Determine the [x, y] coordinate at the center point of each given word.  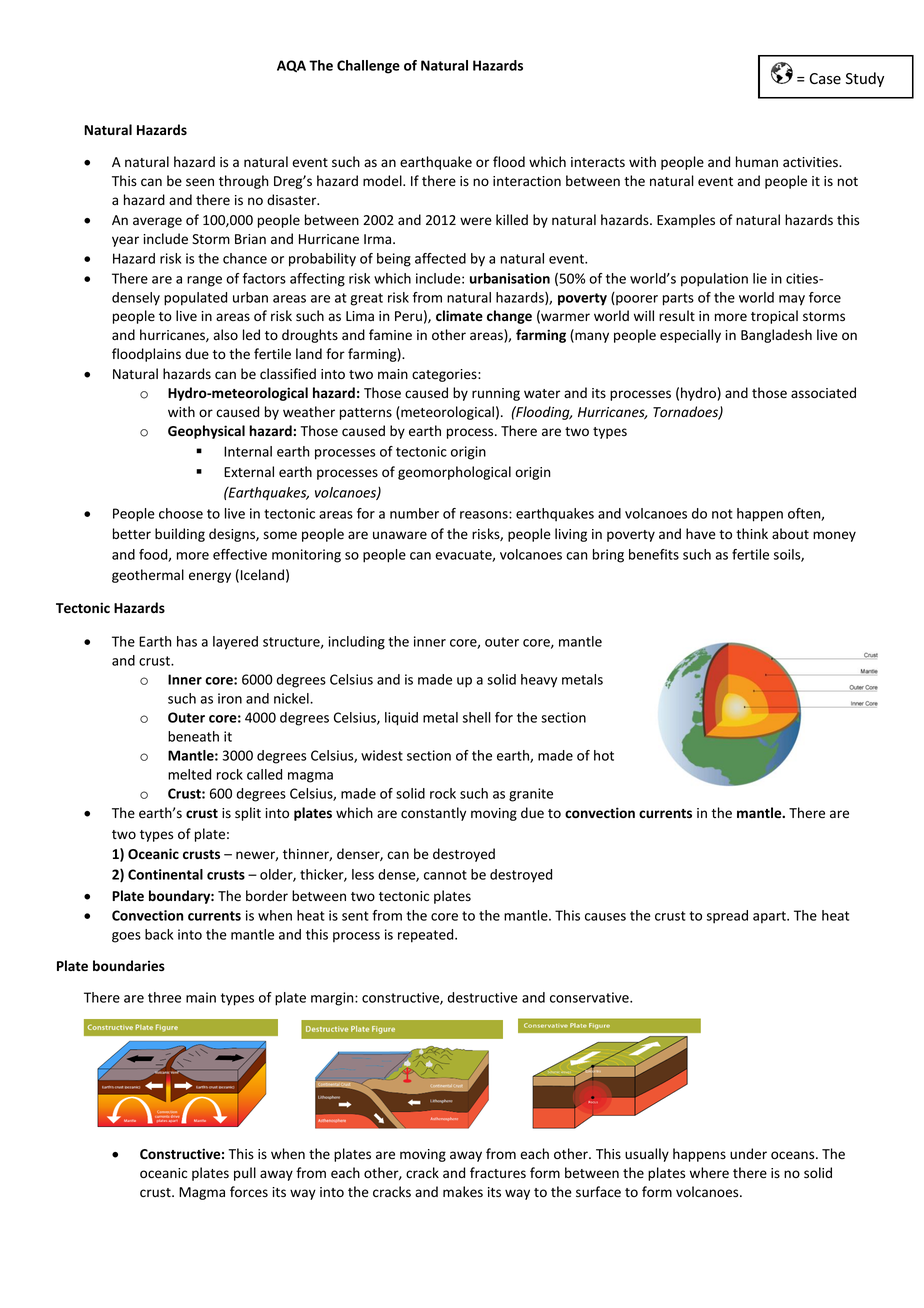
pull [245, 1174]
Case [825, 79]
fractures [498, 1173]
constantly [433, 814]
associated [823, 393]
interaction [527, 181]
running [496, 394]
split [248, 814]
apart [770, 917]
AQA [291, 66]
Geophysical [206, 432]
